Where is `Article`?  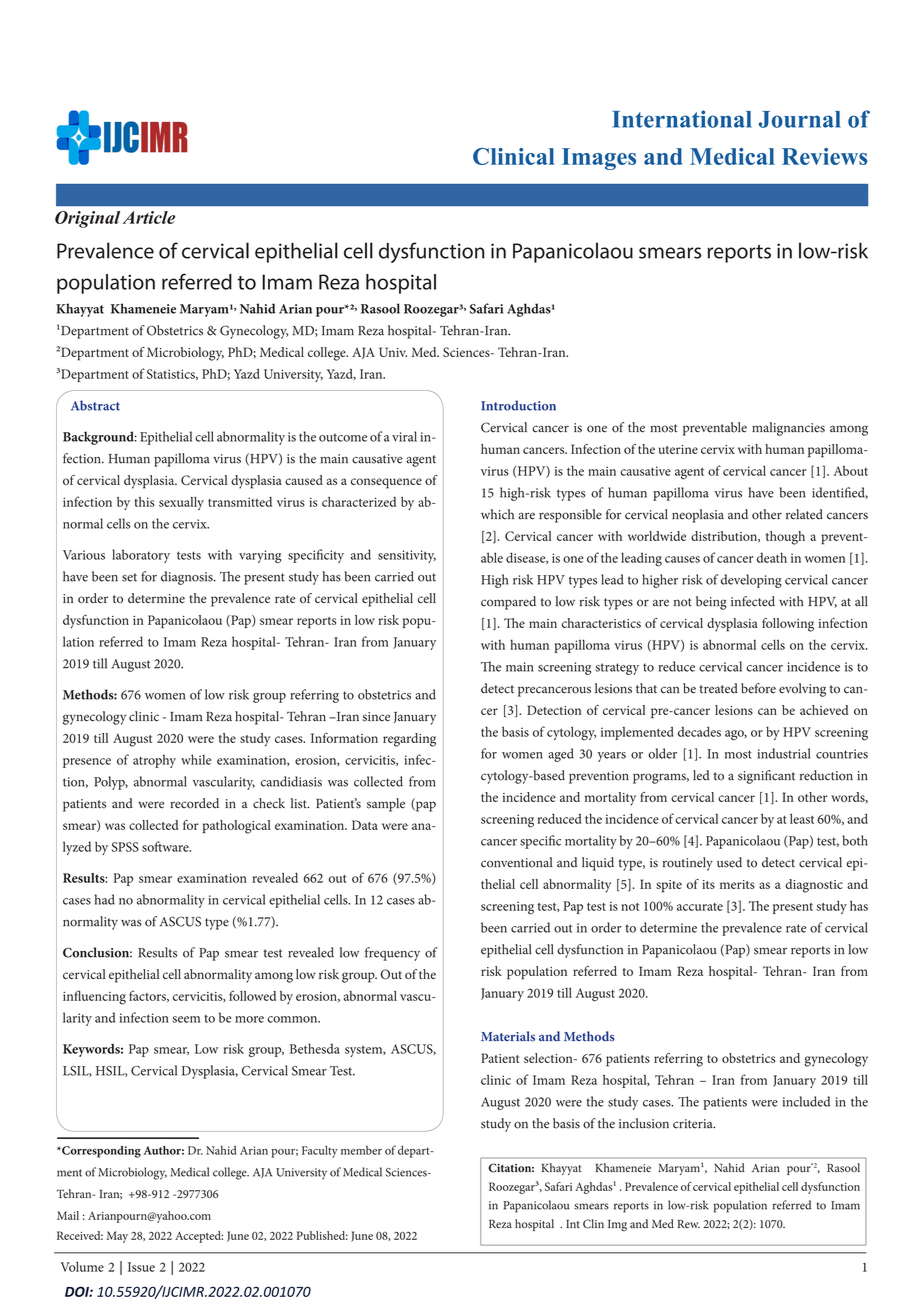
Article is located at coordinates (149, 217).
